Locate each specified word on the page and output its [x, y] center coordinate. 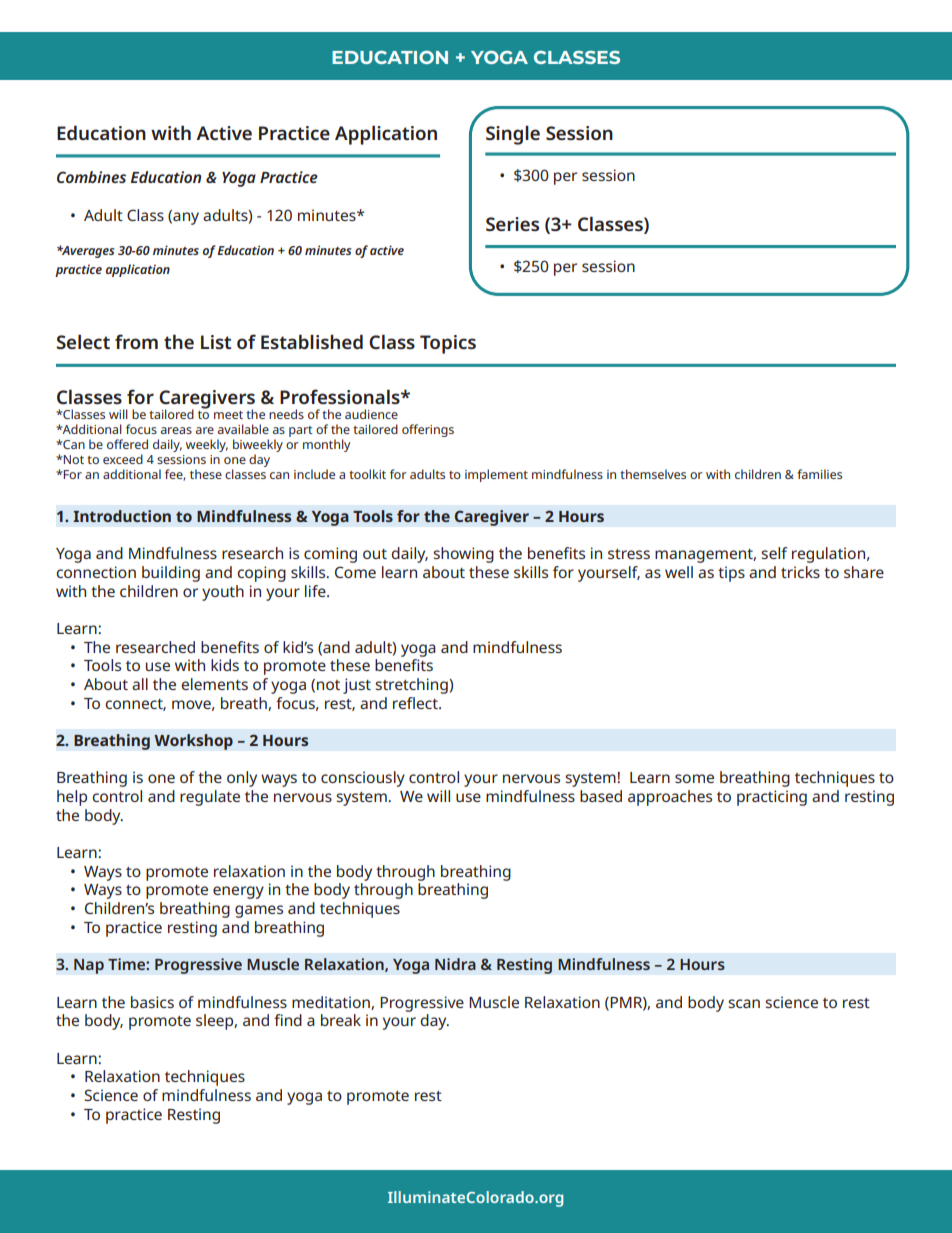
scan [744, 1003]
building [171, 574]
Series [512, 224]
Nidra [455, 964]
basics [152, 1002]
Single [513, 135]
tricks [800, 572]
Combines [91, 177]
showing [463, 555]
